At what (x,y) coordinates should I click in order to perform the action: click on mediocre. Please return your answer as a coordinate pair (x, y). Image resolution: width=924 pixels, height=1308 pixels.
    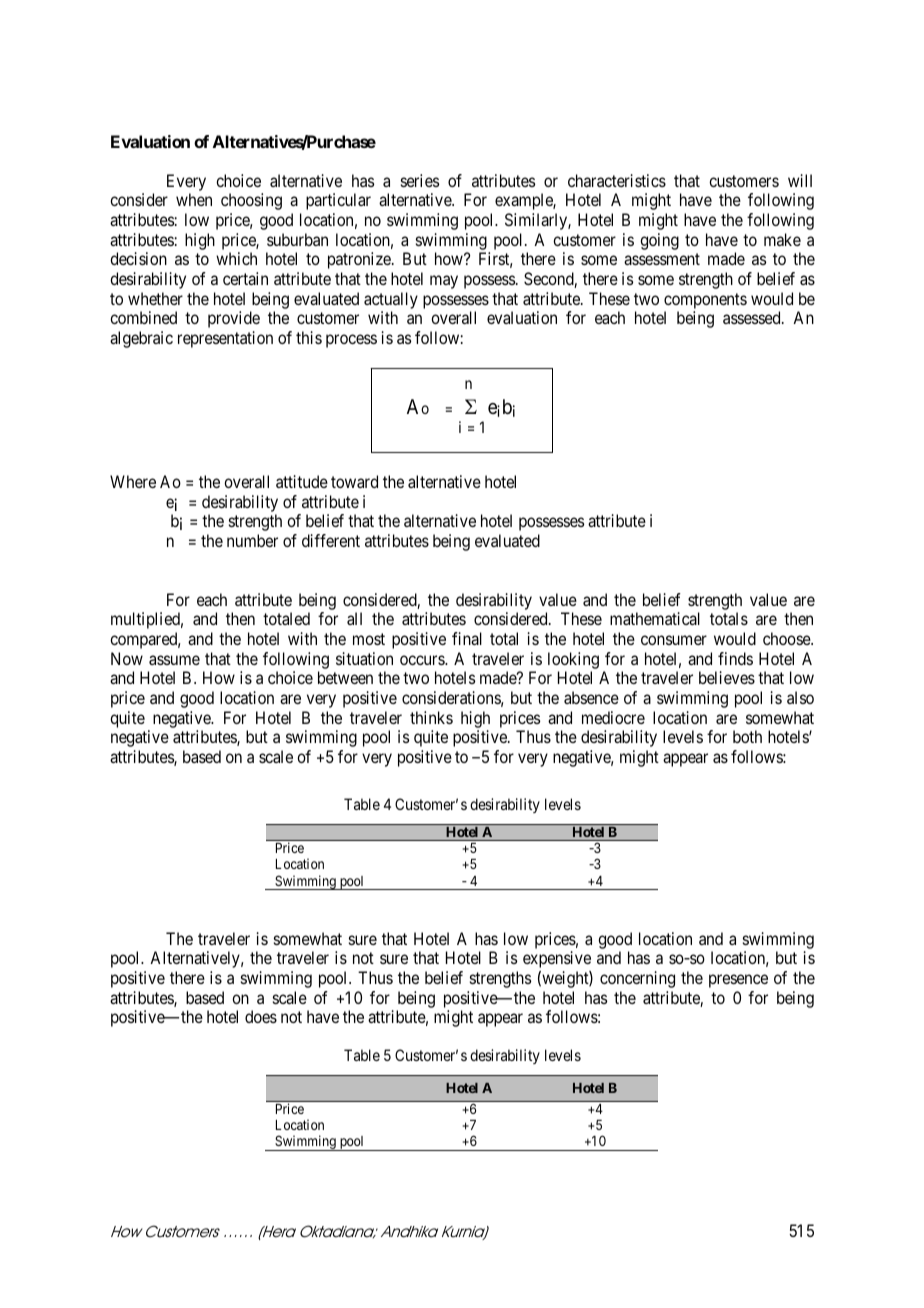
    Looking at the image, I should click on (613, 717).
